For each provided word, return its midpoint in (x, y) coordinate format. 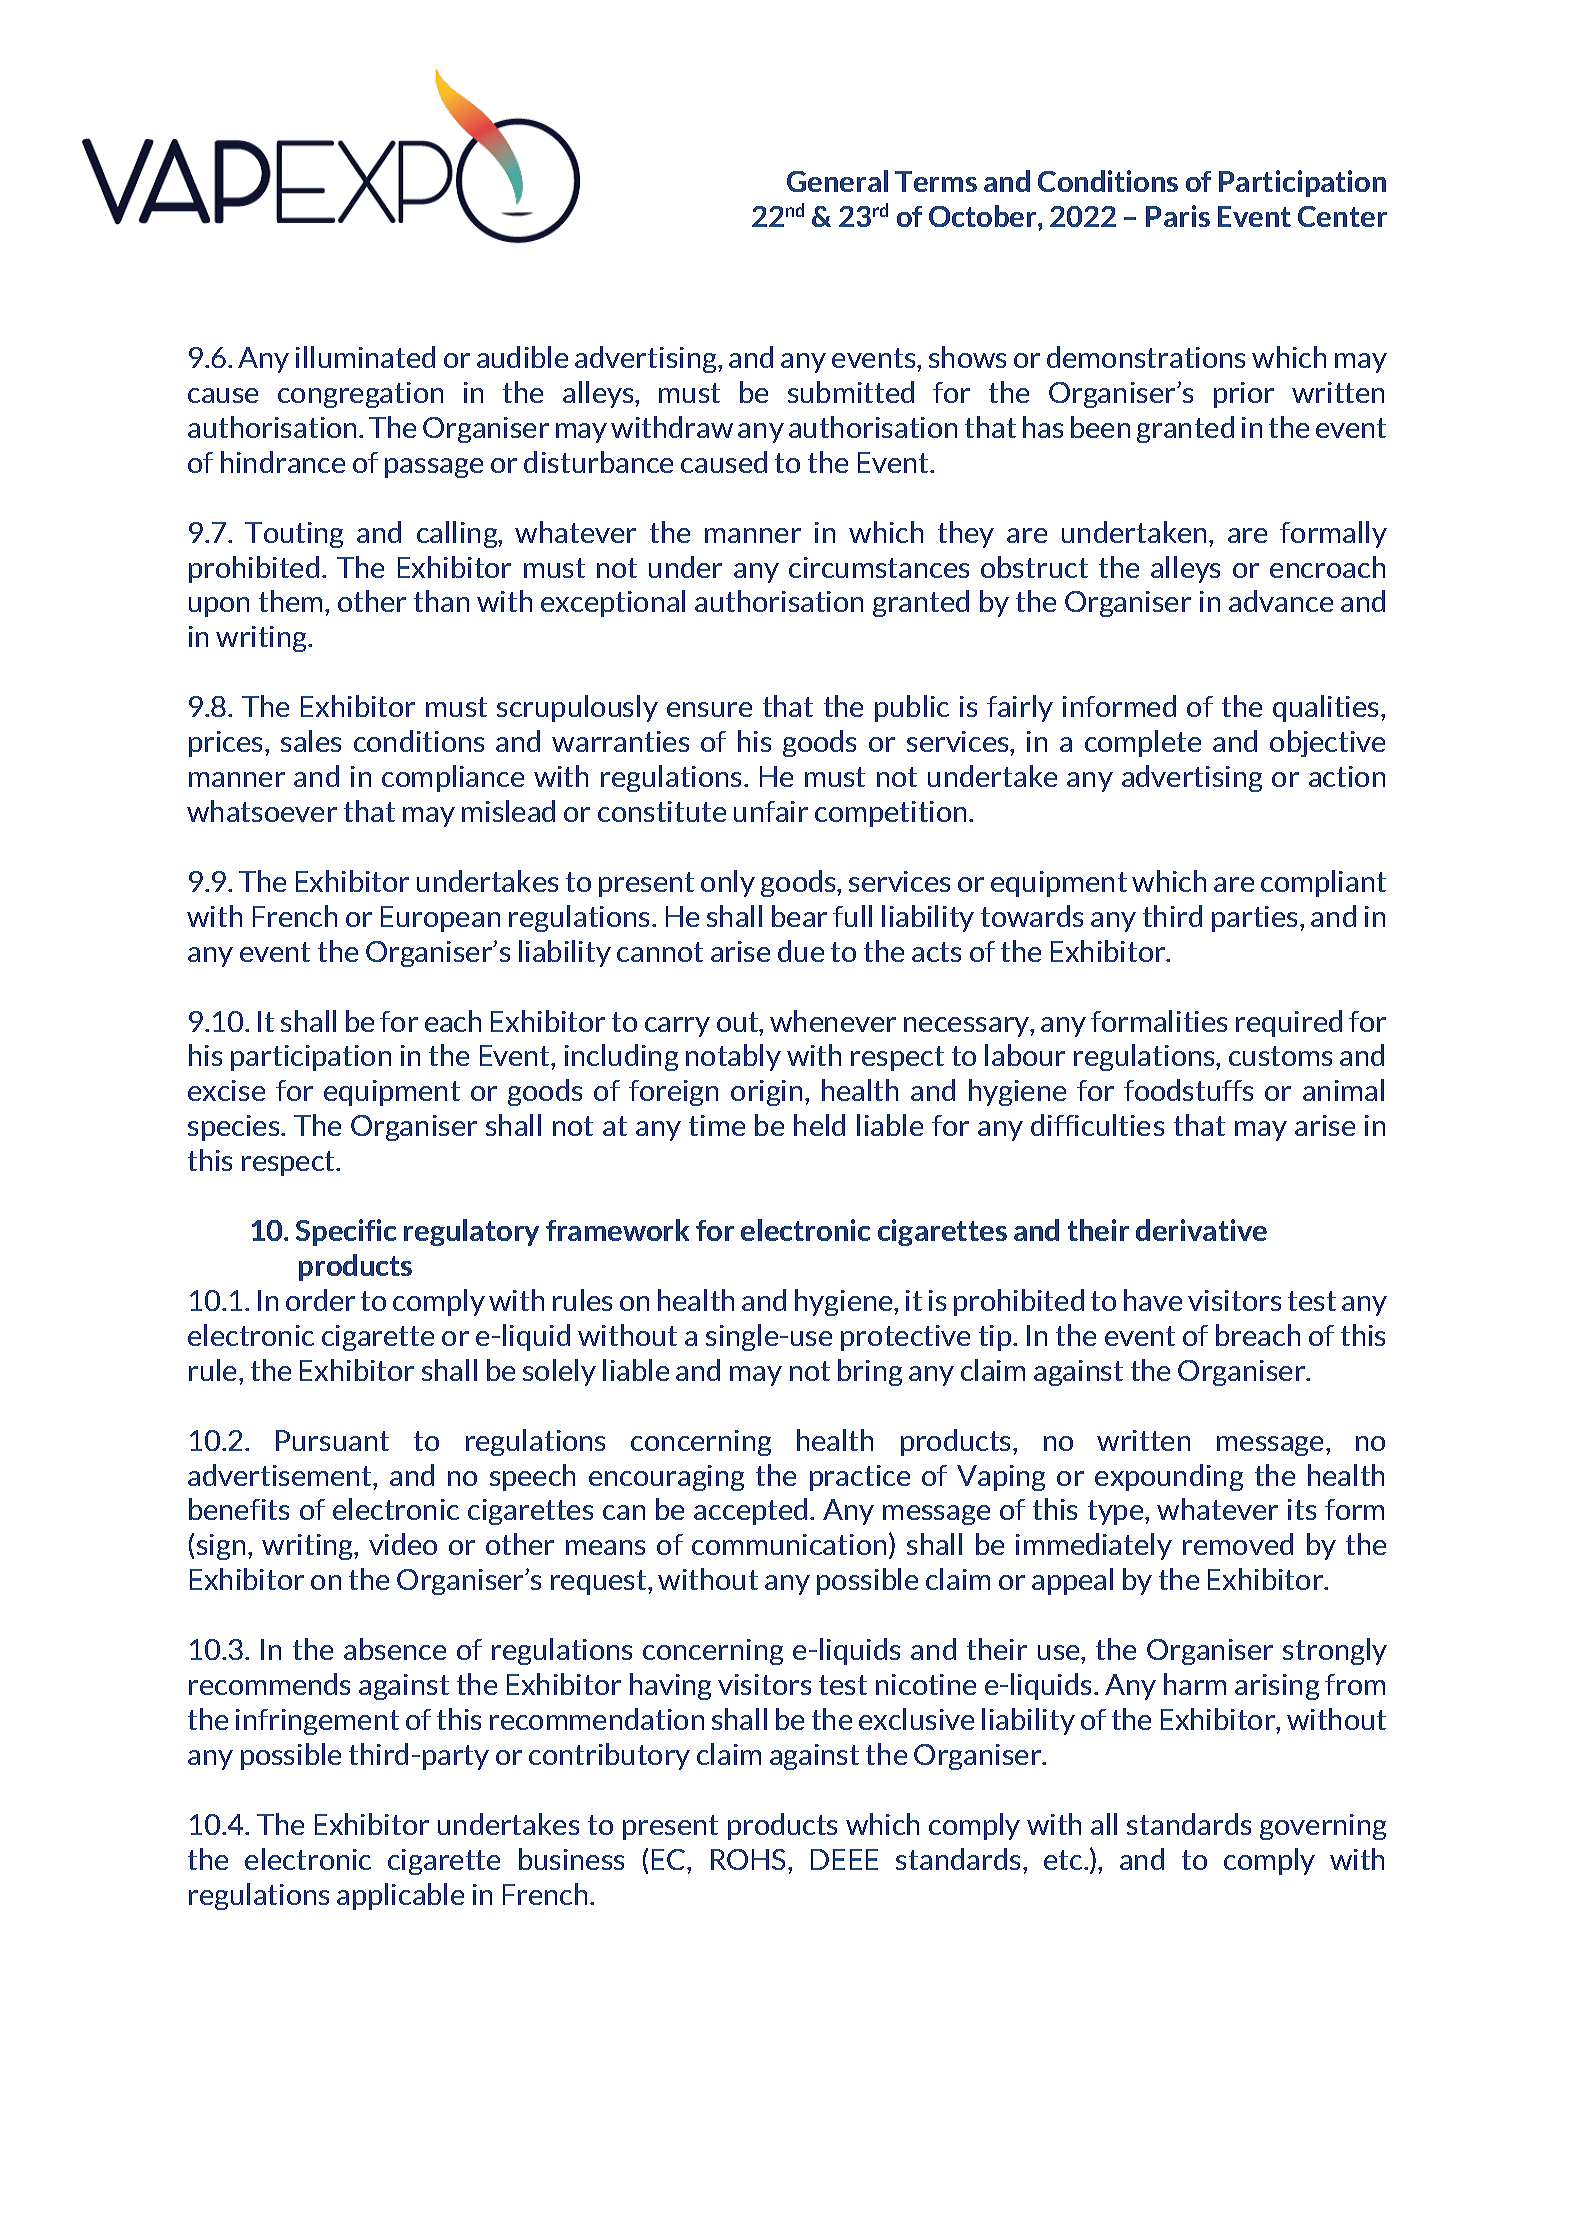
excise (226, 1090)
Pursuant (332, 1440)
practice (860, 1478)
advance (1281, 601)
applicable (400, 1896)
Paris (1178, 216)
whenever (833, 1021)
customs (1280, 1056)
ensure (709, 709)
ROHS (750, 1859)
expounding (1169, 1477)
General (837, 181)
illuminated (365, 357)
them (290, 601)
